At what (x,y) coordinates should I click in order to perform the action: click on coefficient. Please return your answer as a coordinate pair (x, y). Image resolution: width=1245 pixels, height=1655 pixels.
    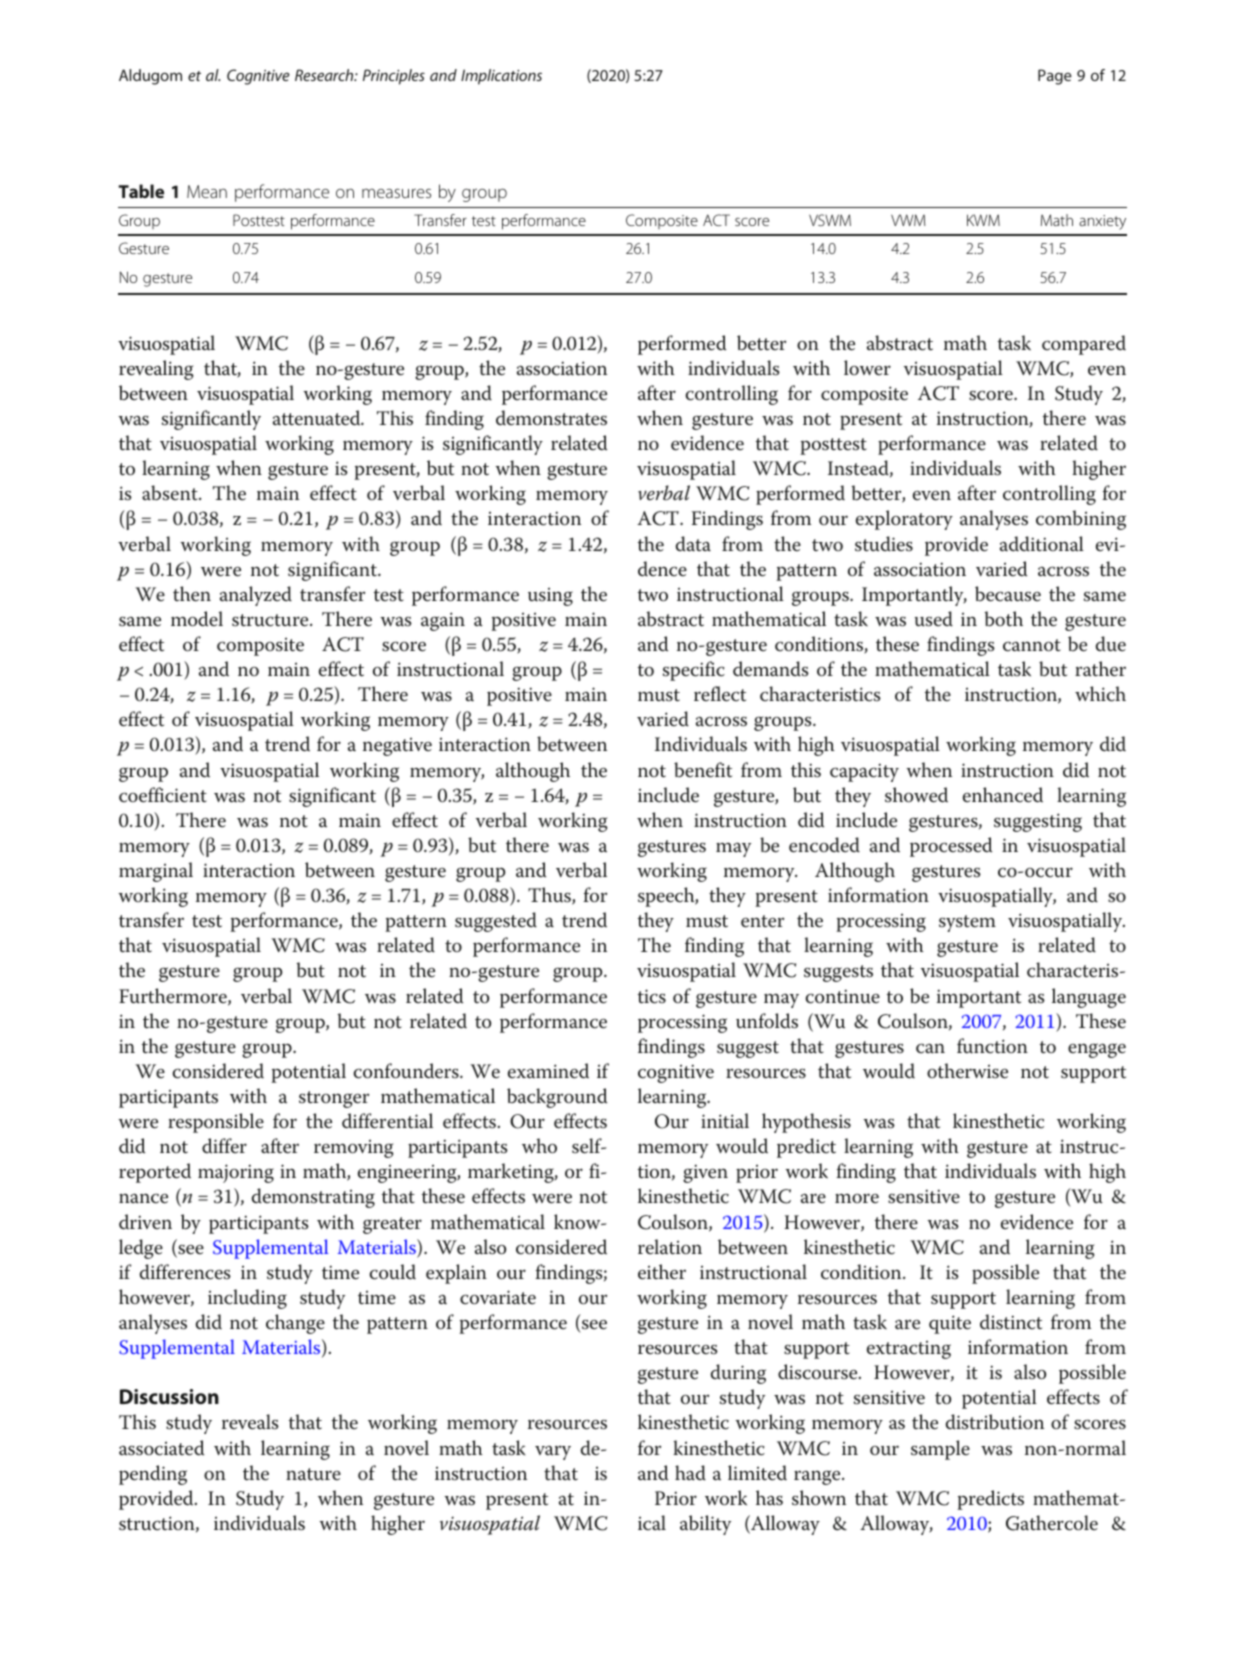
    Looking at the image, I should click on (163, 795).
